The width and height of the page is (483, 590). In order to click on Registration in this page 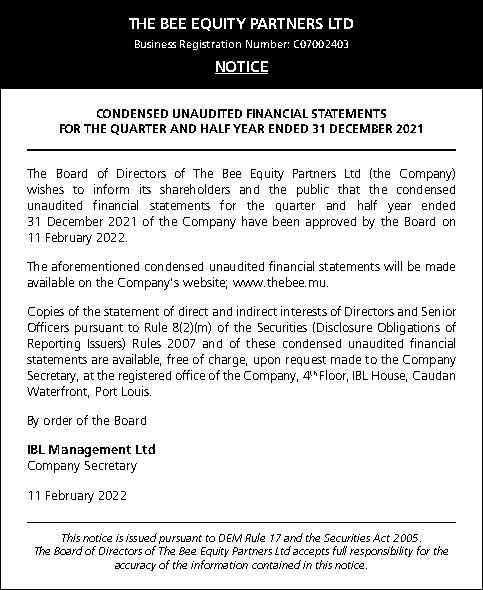, I will do `click(210, 45)`.
